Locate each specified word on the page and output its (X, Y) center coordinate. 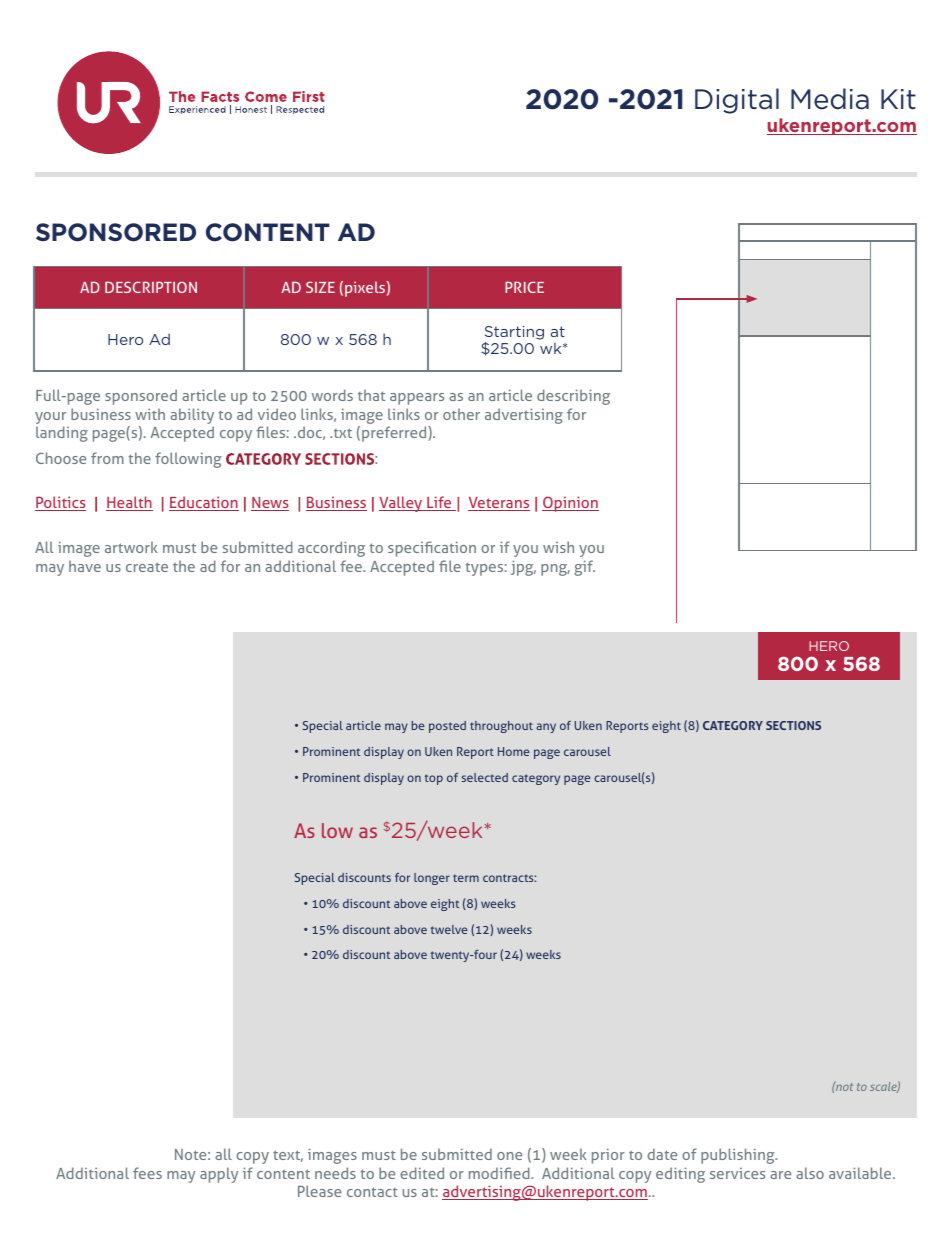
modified (500, 1173)
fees (147, 1173)
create (147, 567)
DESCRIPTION (151, 287)
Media (830, 99)
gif (584, 568)
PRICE (524, 287)
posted (447, 727)
